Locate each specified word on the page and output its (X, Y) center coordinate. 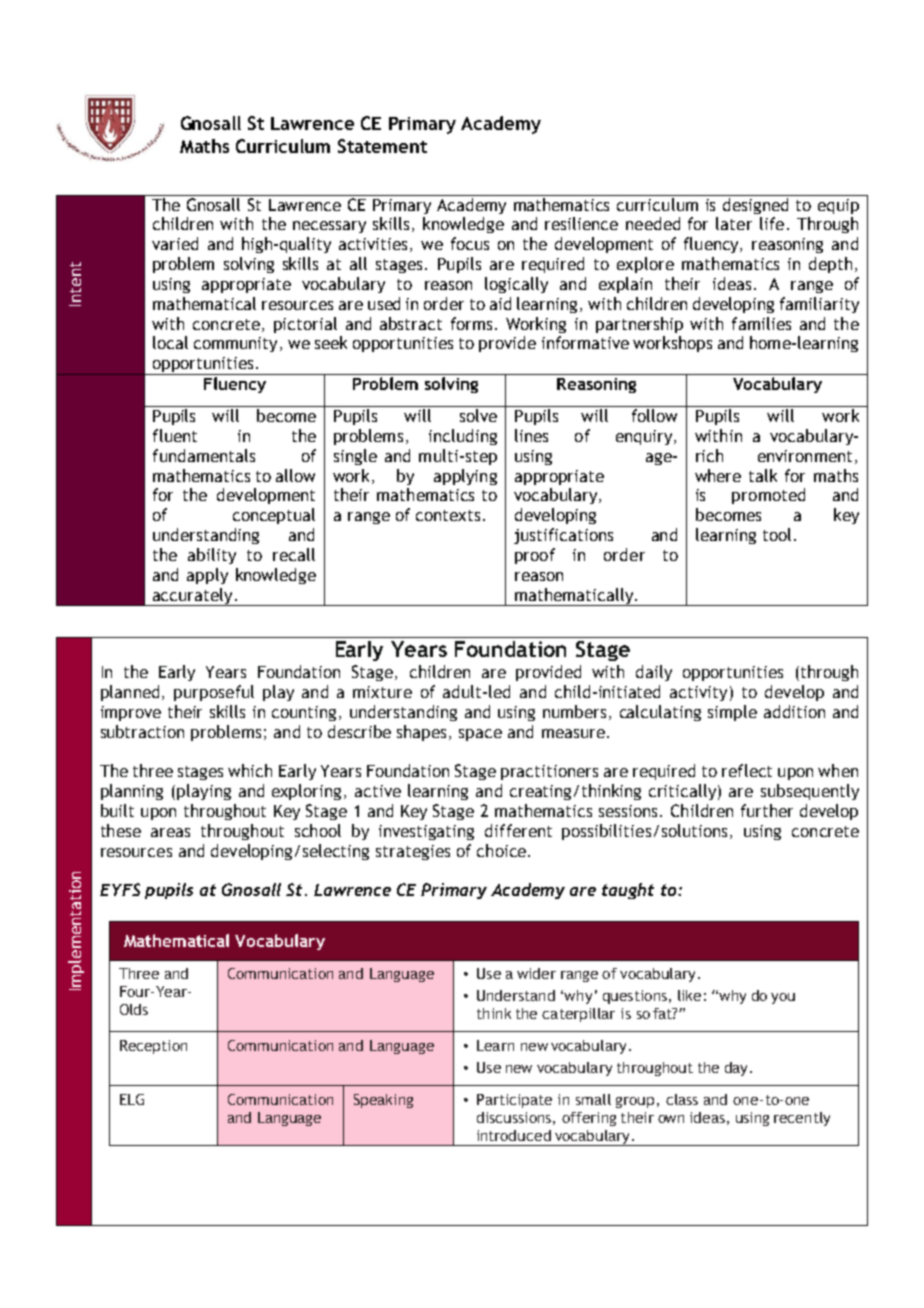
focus (470, 243)
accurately (192, 597)
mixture (382, 692)
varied (175, 243)
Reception (153, 1047)
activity (698, 693)
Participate (514, 1101)
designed (756, 204)
